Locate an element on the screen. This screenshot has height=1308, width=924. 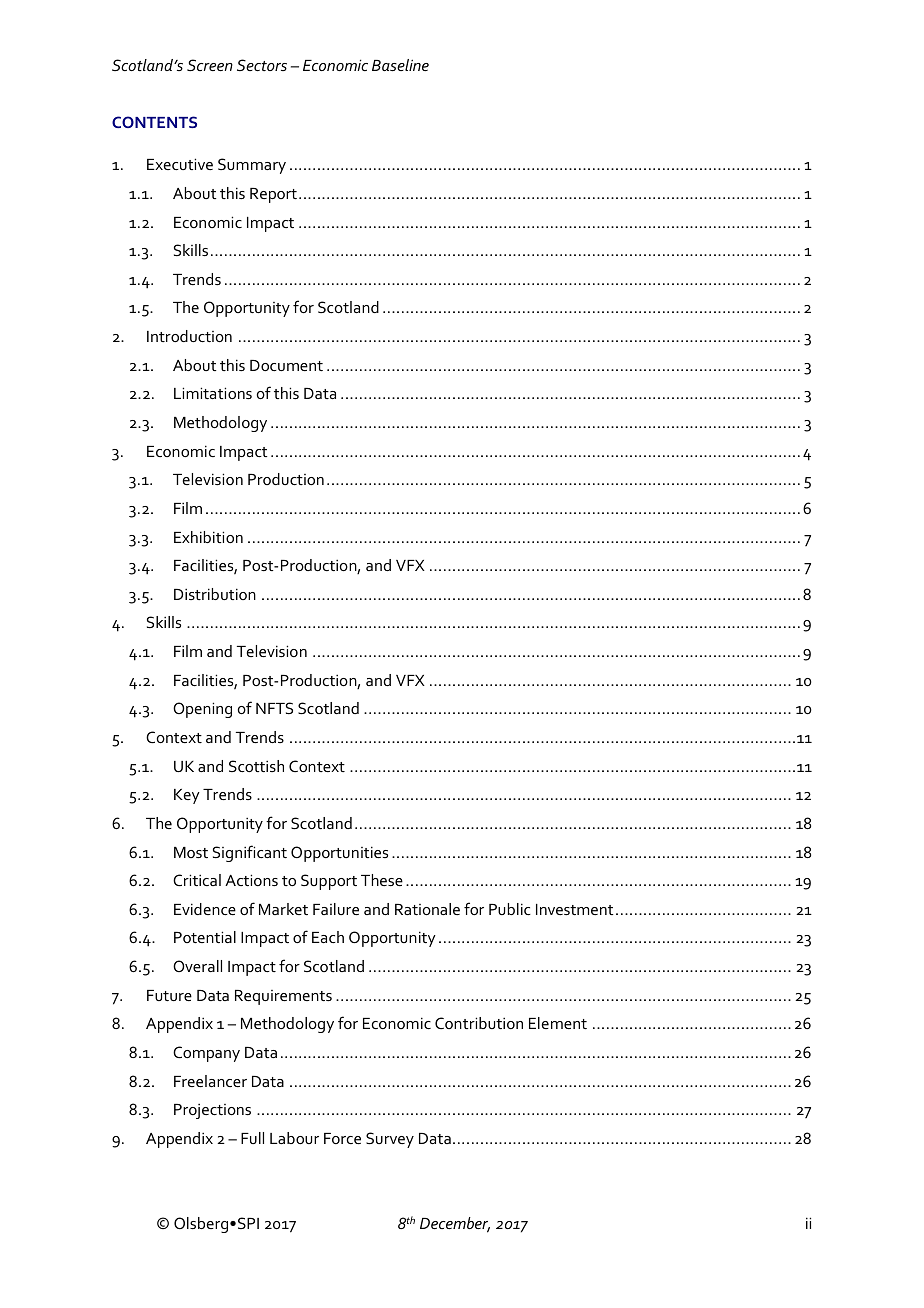
Public is located at coordinates (510, 909).
